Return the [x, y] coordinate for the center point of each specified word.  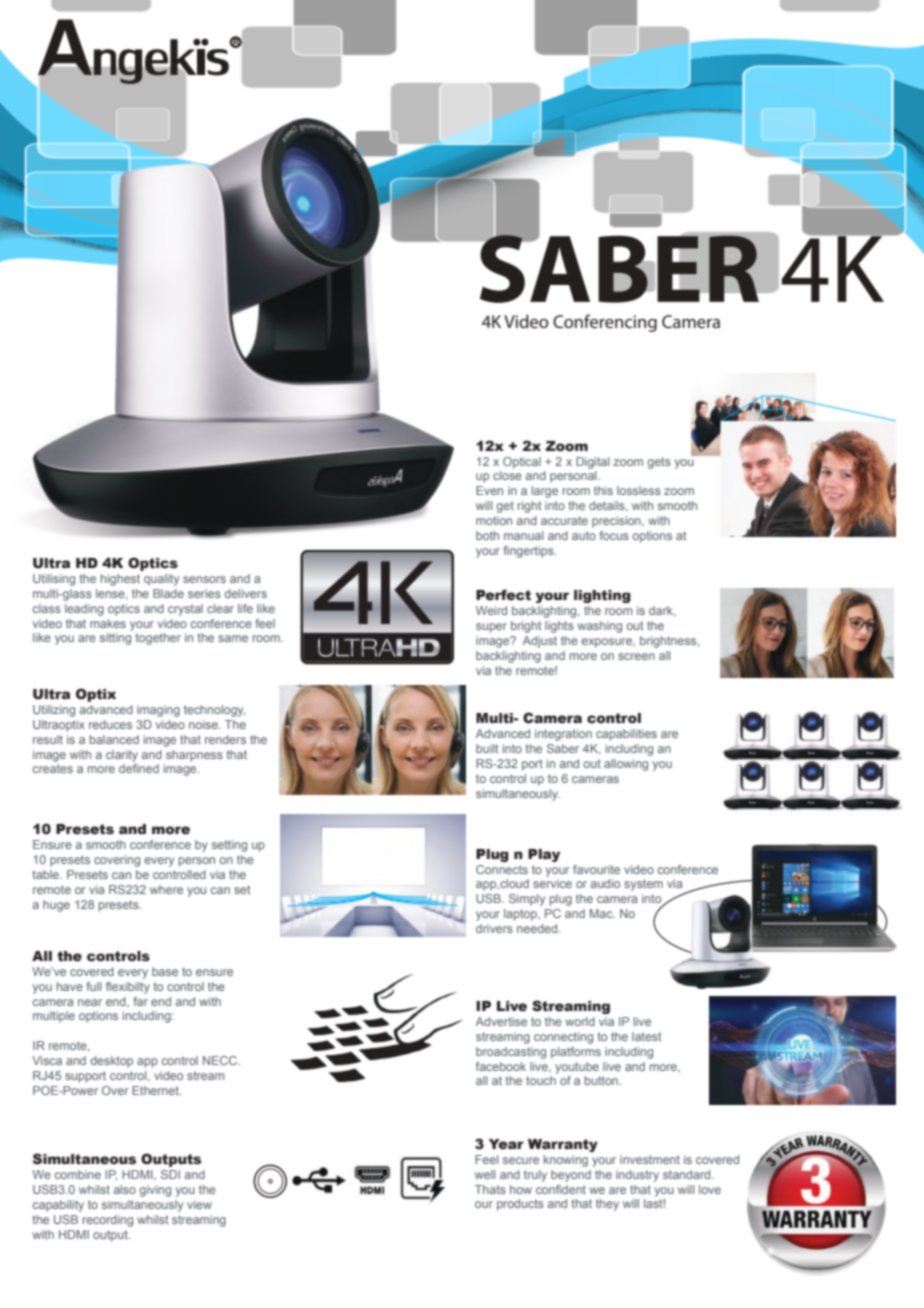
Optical [522, 463]
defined [139, 768]
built [487, 748]
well [485, 1174]
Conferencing [605, 323]
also [125, 1189]
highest [120, 580]
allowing [626, 765]
